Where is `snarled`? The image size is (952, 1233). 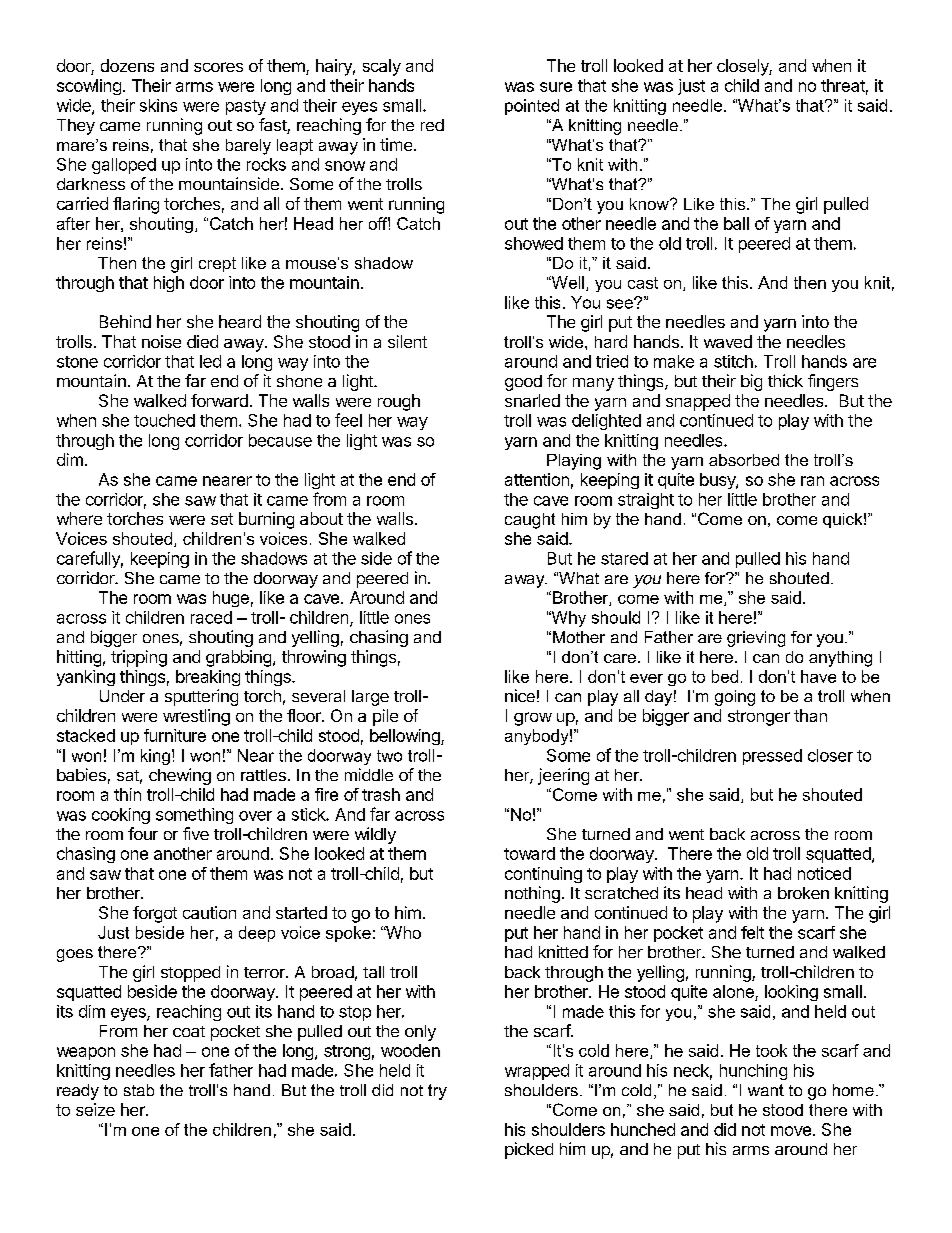 snarled is located at coordinates (532, 400).
